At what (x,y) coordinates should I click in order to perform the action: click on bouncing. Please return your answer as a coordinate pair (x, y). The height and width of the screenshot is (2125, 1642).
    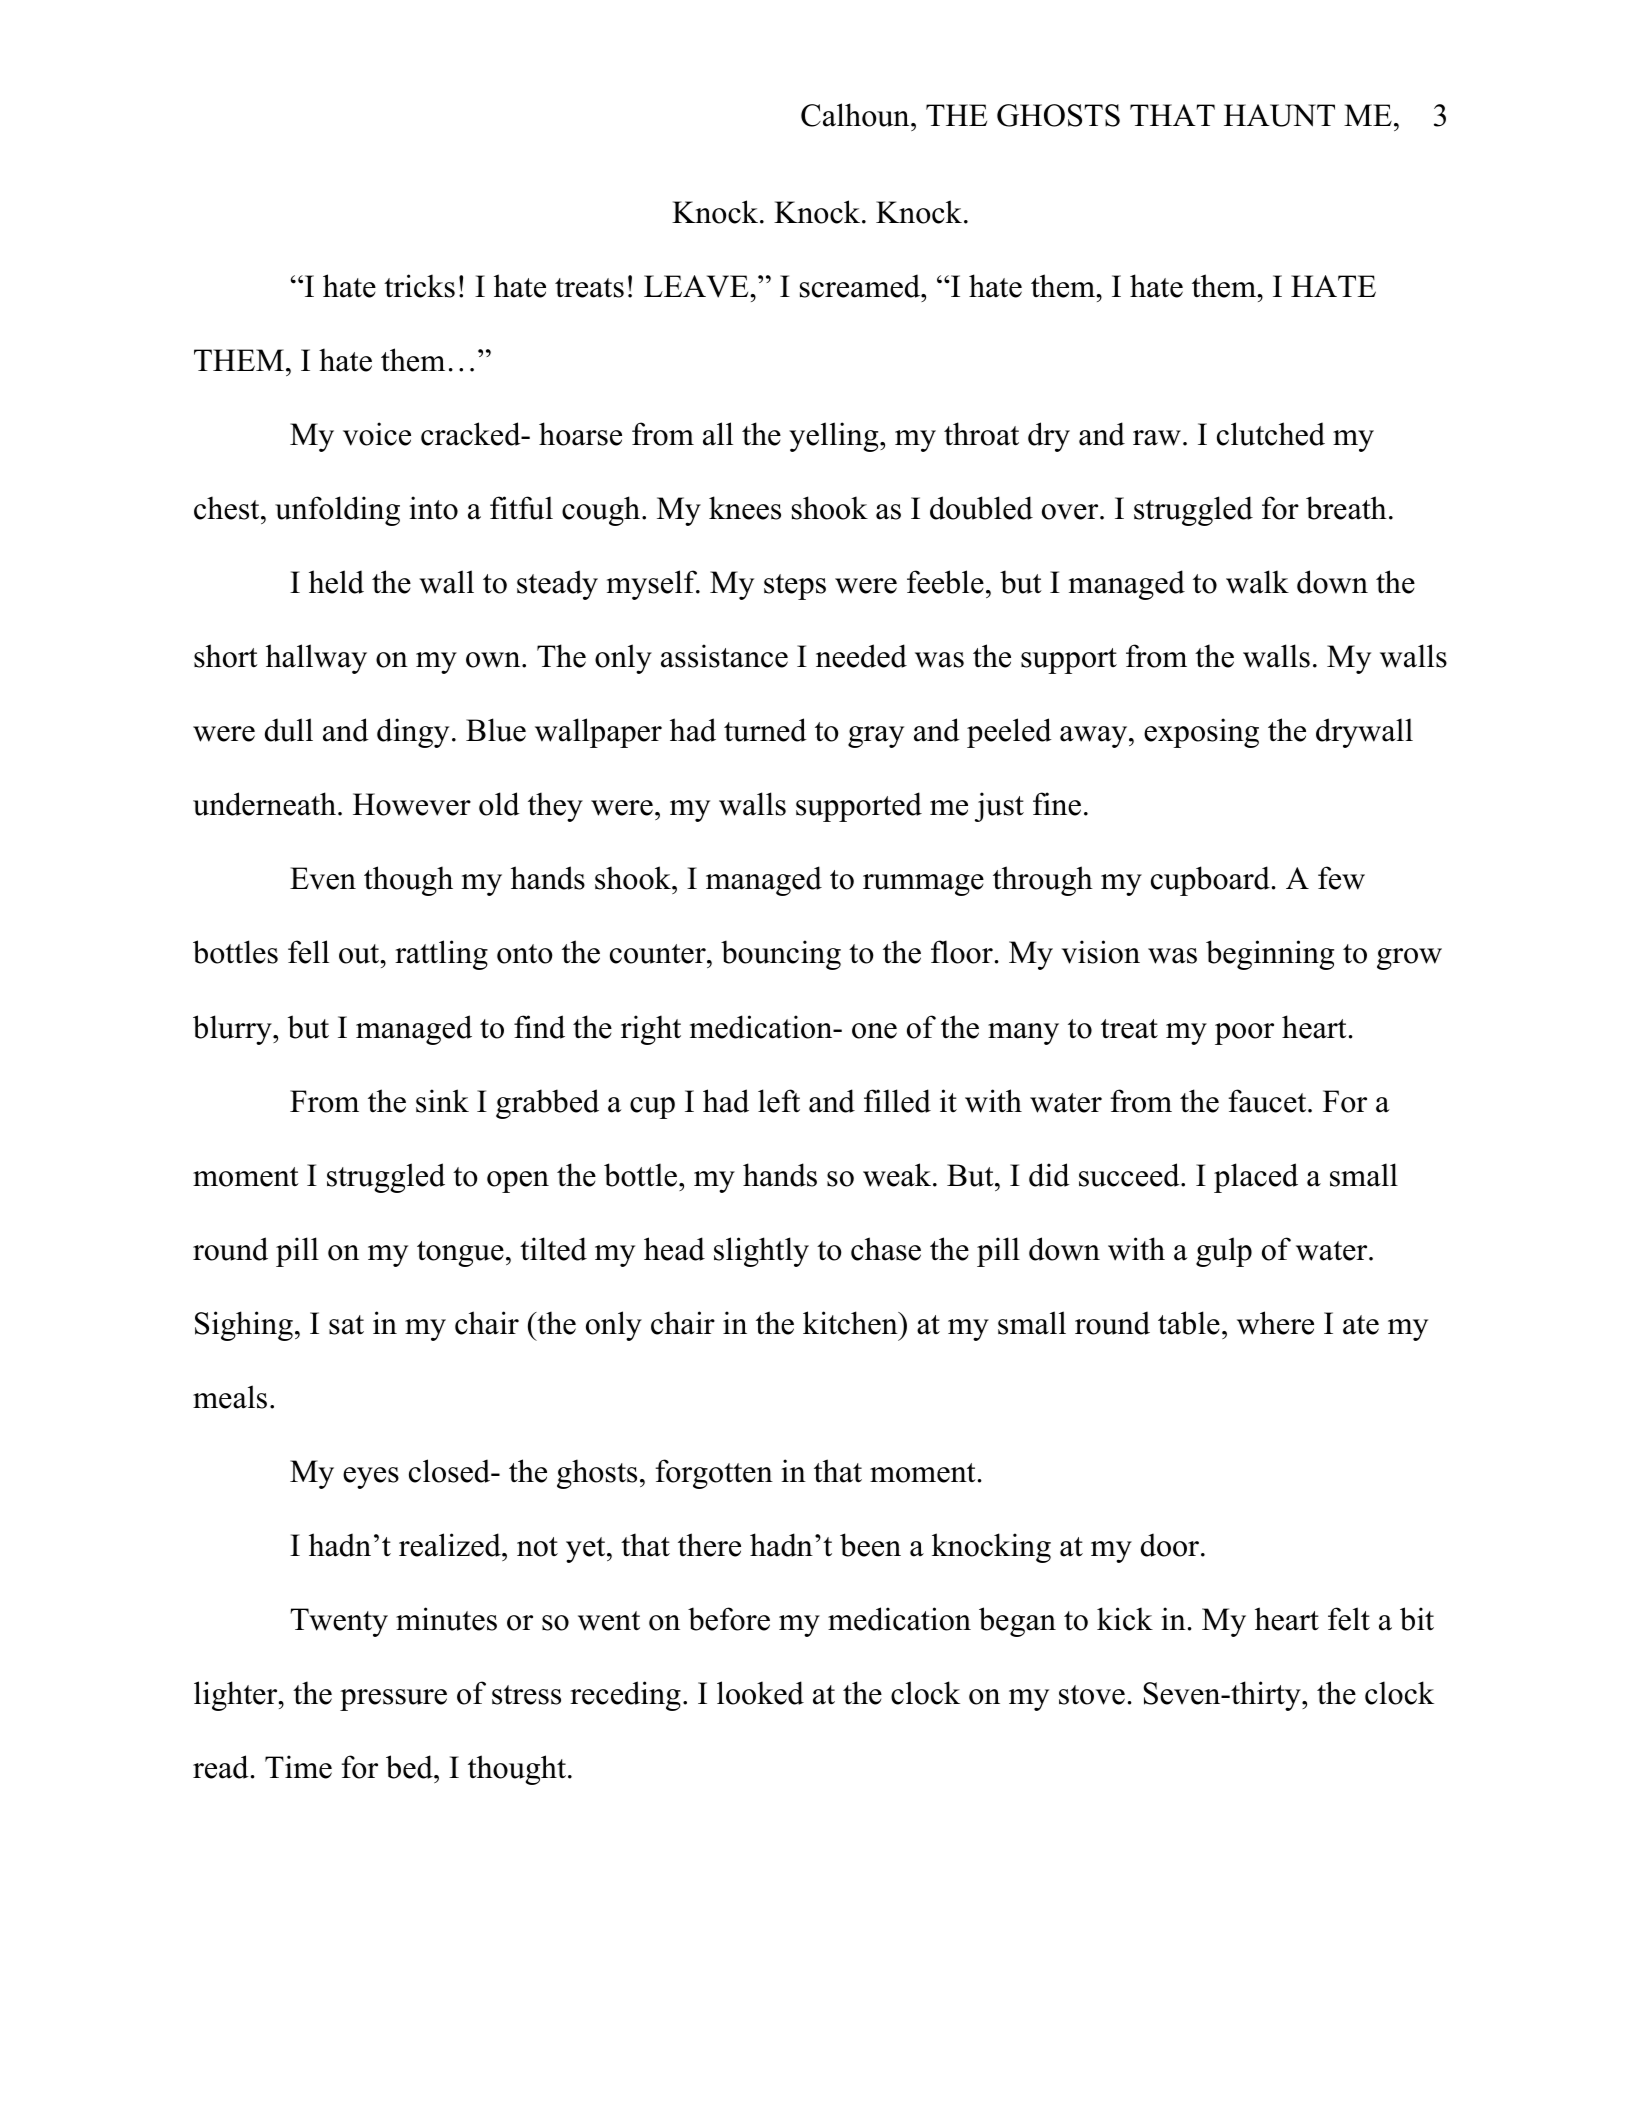
    Looking at the image, I should click on (781, 955).
